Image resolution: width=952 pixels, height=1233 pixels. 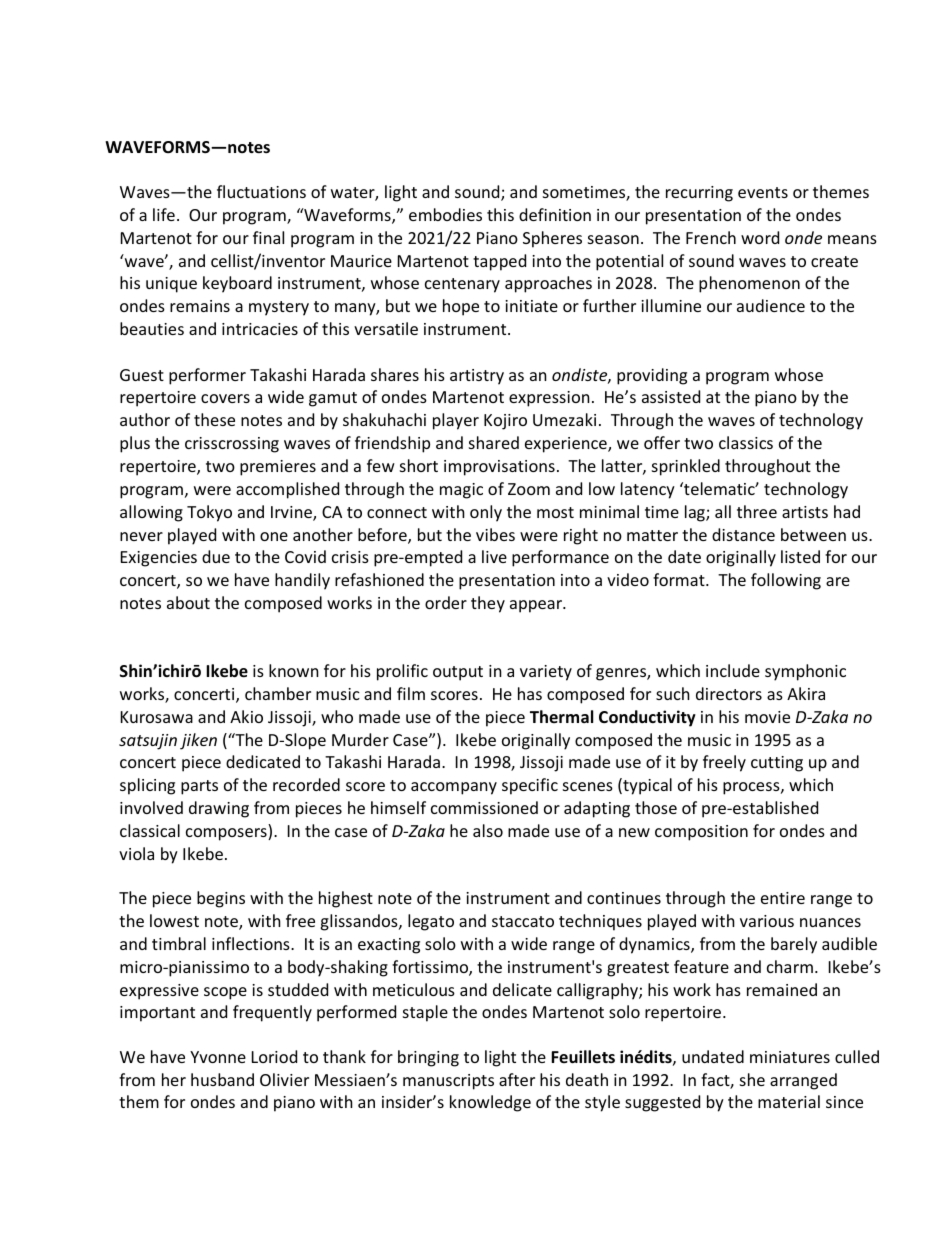 What do you see at coordinates (268, 237) in the page?
I see `final` at bounding box center [268, 237].
